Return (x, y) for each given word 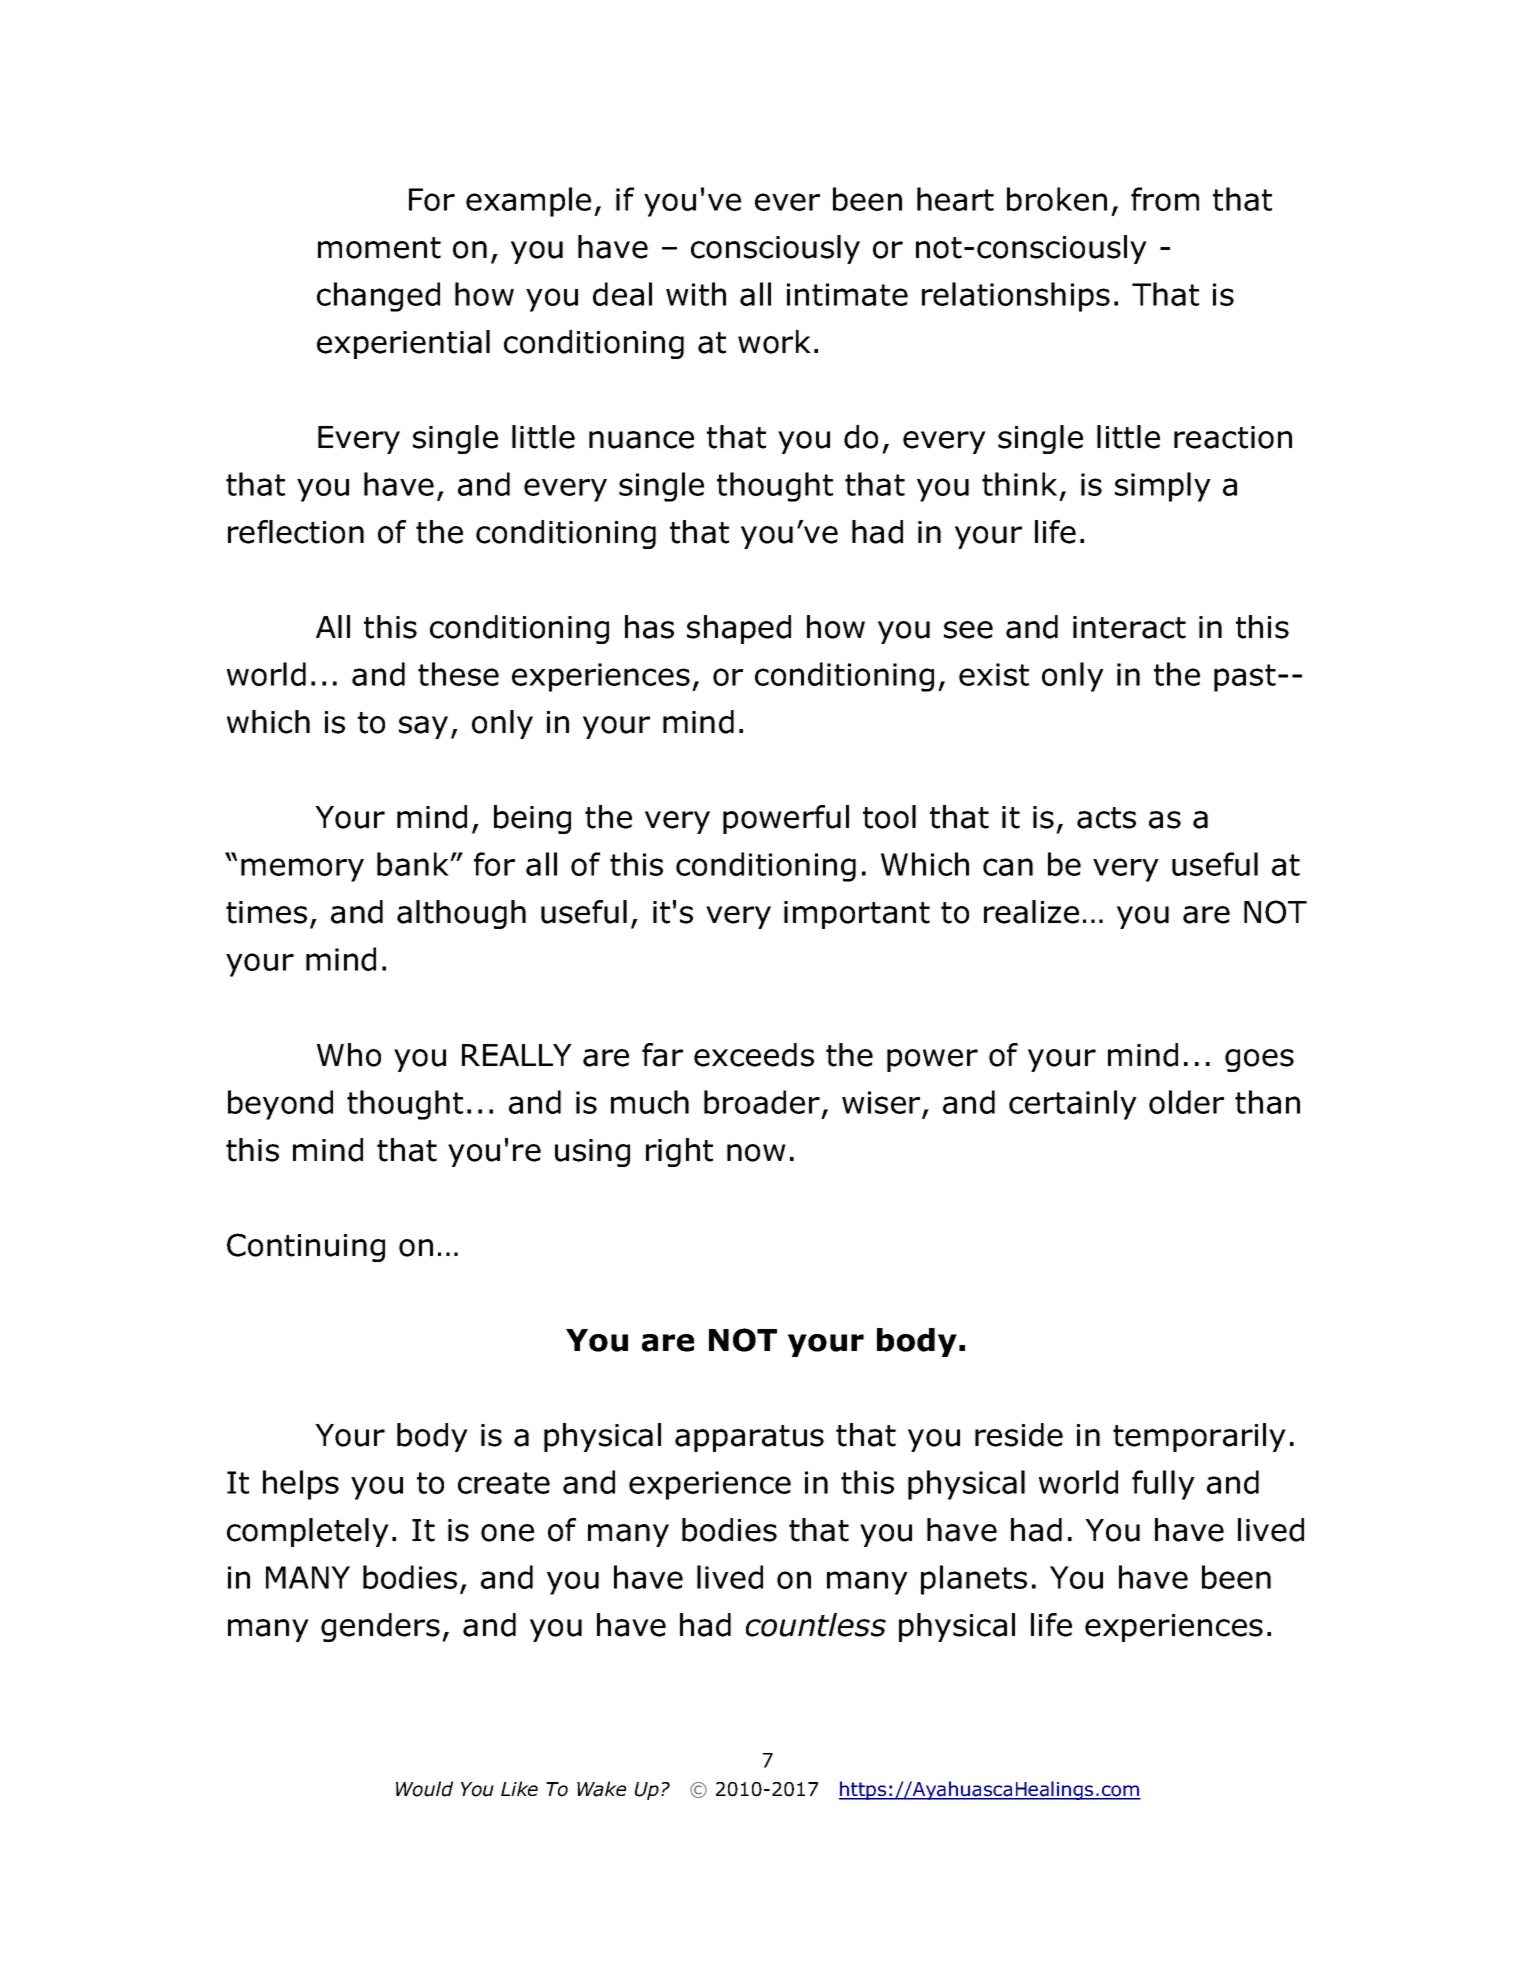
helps (301, 1485)
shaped (739, 629)
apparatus (749, 1438)
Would (424, 1789)
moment (379, 248)
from (1165, 199)
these (458, 674)
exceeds (754, 1055)
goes (1259, 1060)
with (696, 294)
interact (1129, 627)
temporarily (1199, 1437)
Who (349, 1055)
